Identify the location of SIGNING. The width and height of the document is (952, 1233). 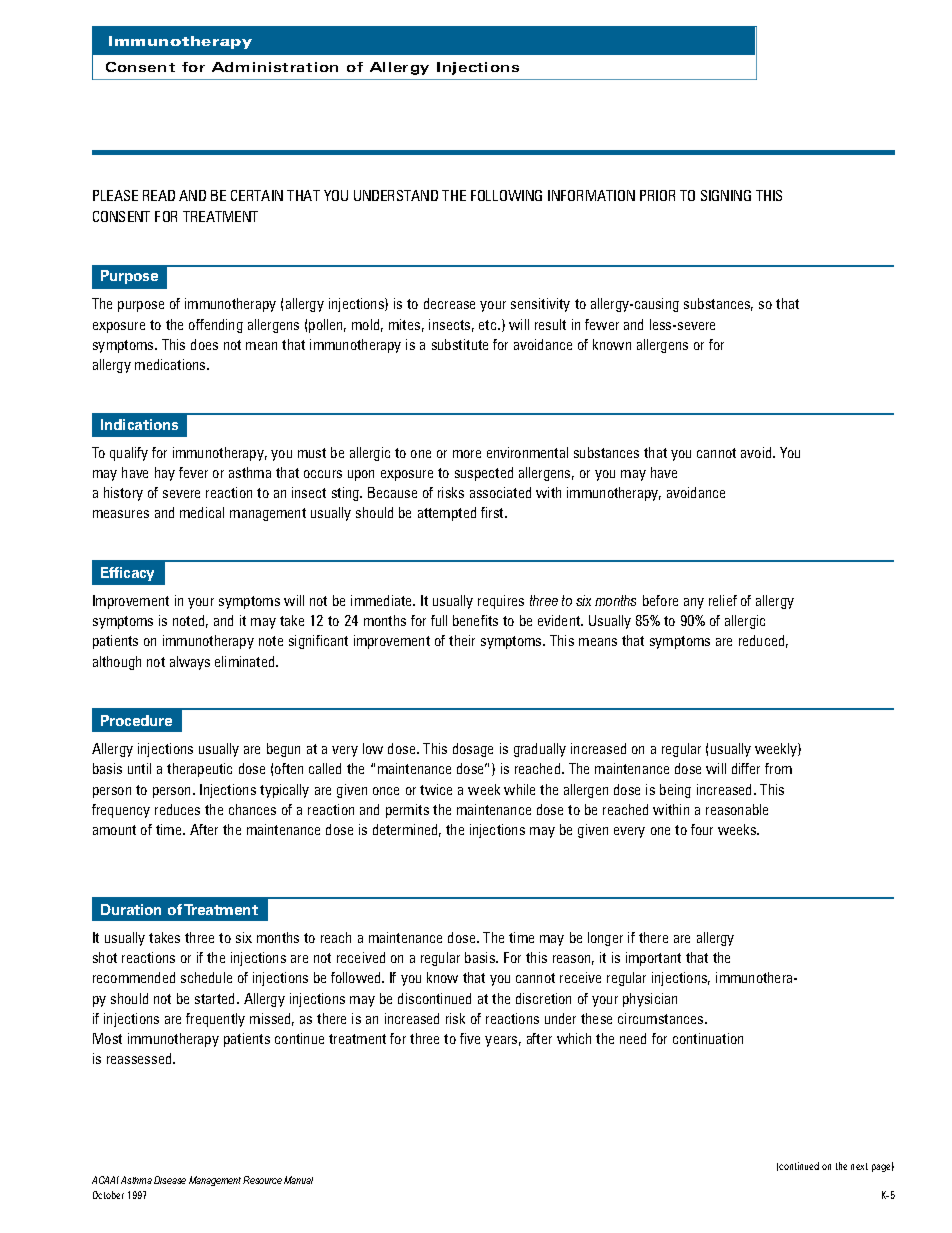
(726, 195).
